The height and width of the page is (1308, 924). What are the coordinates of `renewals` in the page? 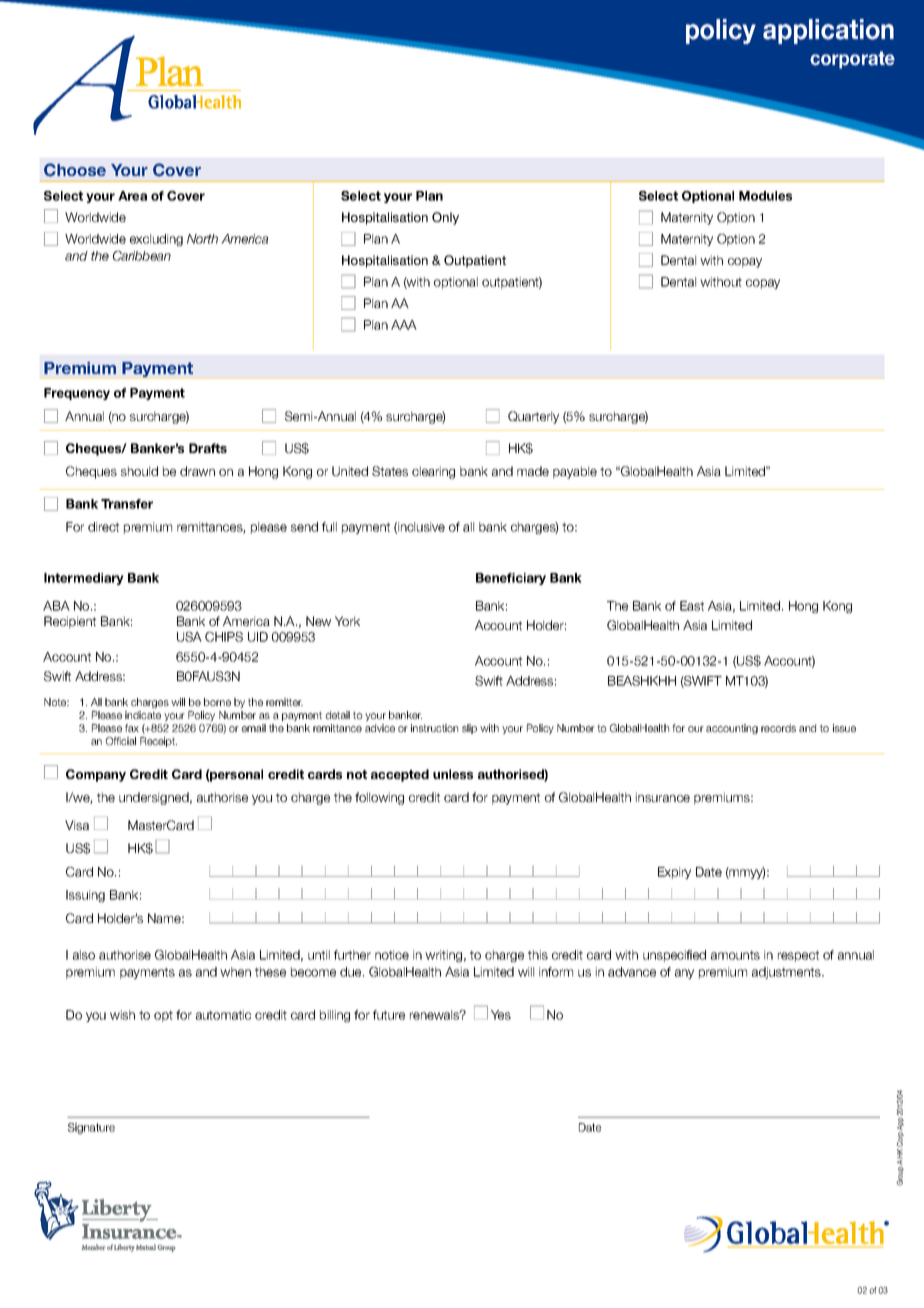 It's located at (436, 1015).
